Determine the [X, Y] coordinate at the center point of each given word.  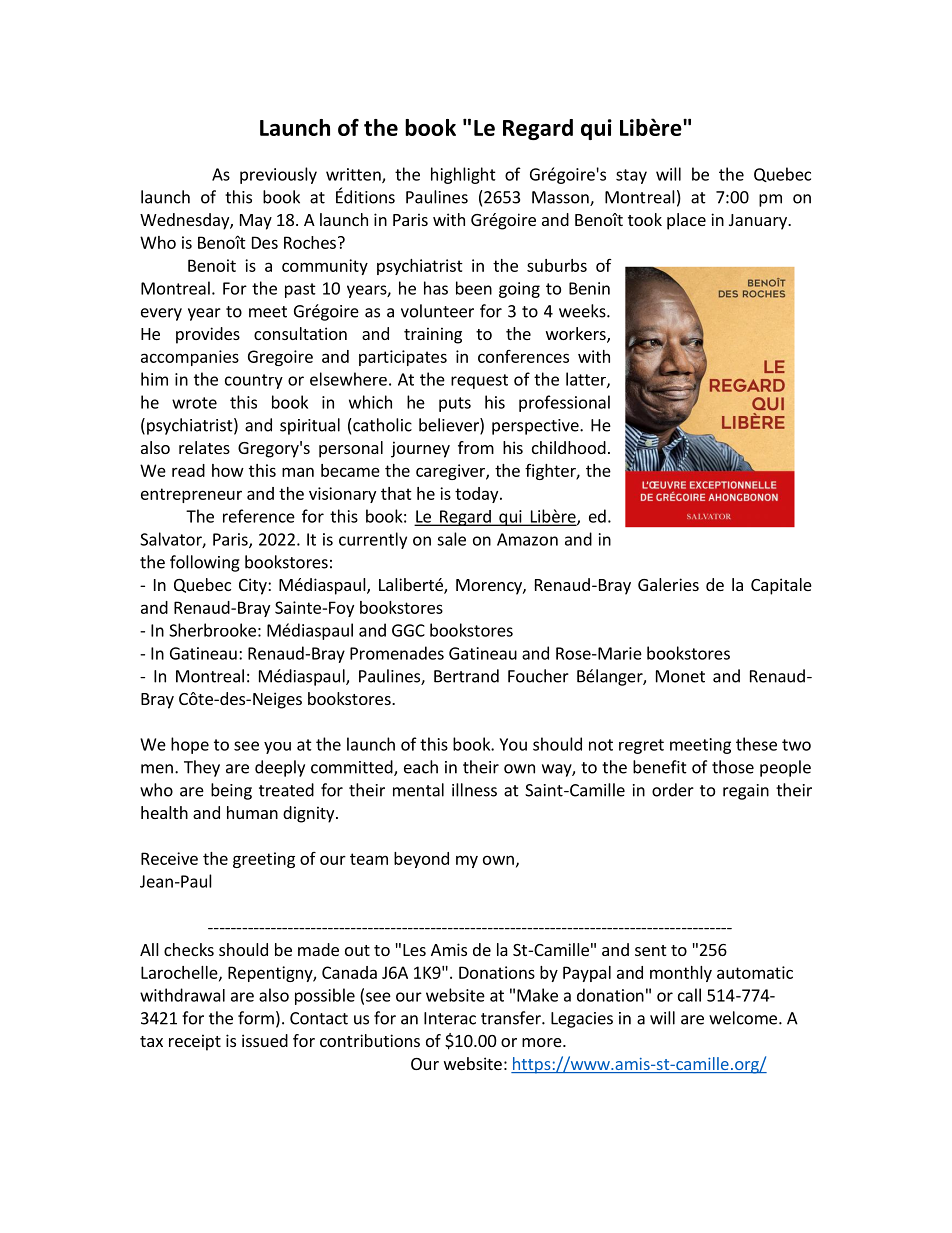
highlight [463, 175]
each [421, 767]
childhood [569, 447]
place [686, 221]
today [478, 495]
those [733, 767]
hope [190, 745]
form [256, 1018]
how [228, 470]
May [256, 222]
